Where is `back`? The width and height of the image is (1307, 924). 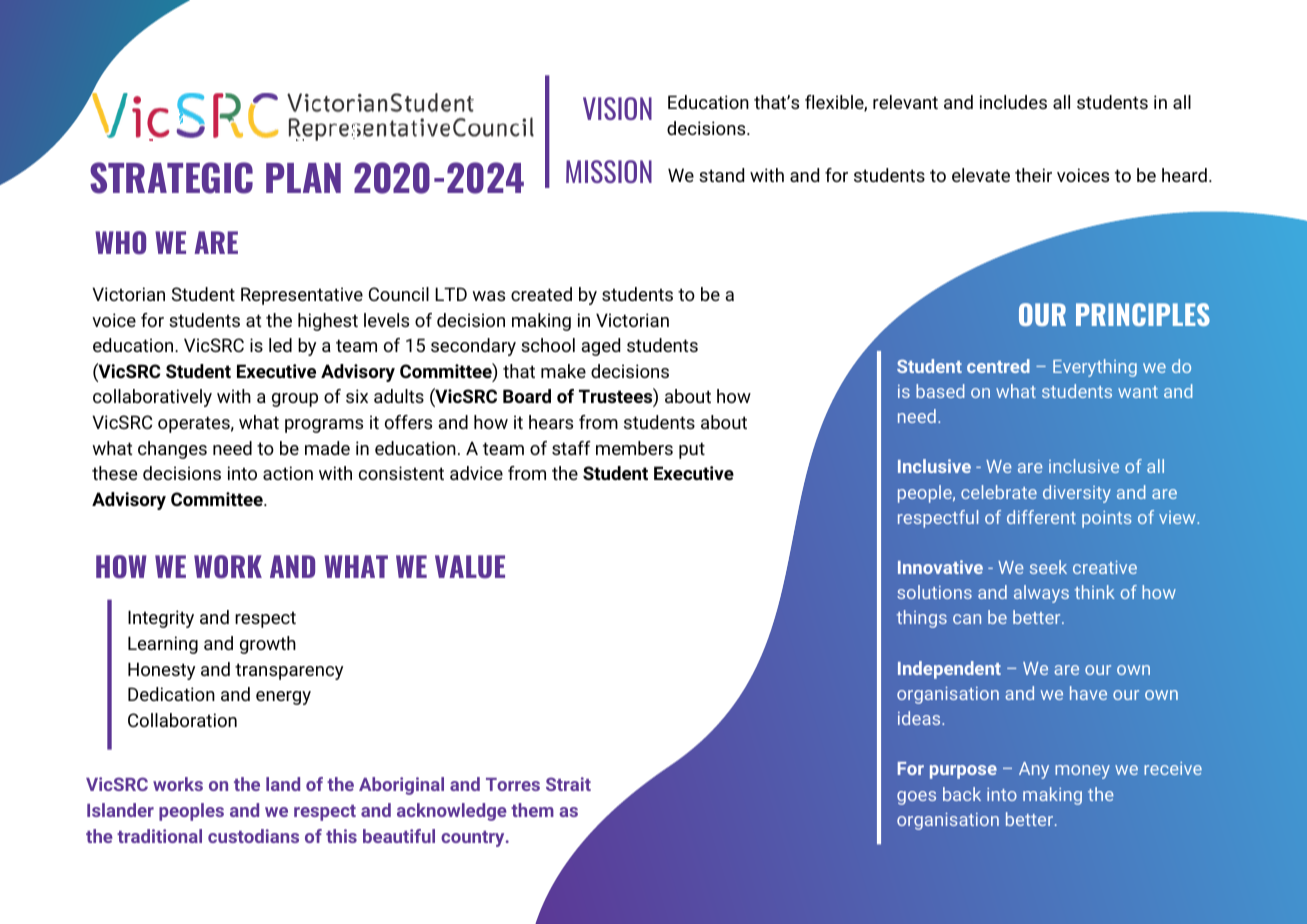 back is located at coordinates (962, 794).
